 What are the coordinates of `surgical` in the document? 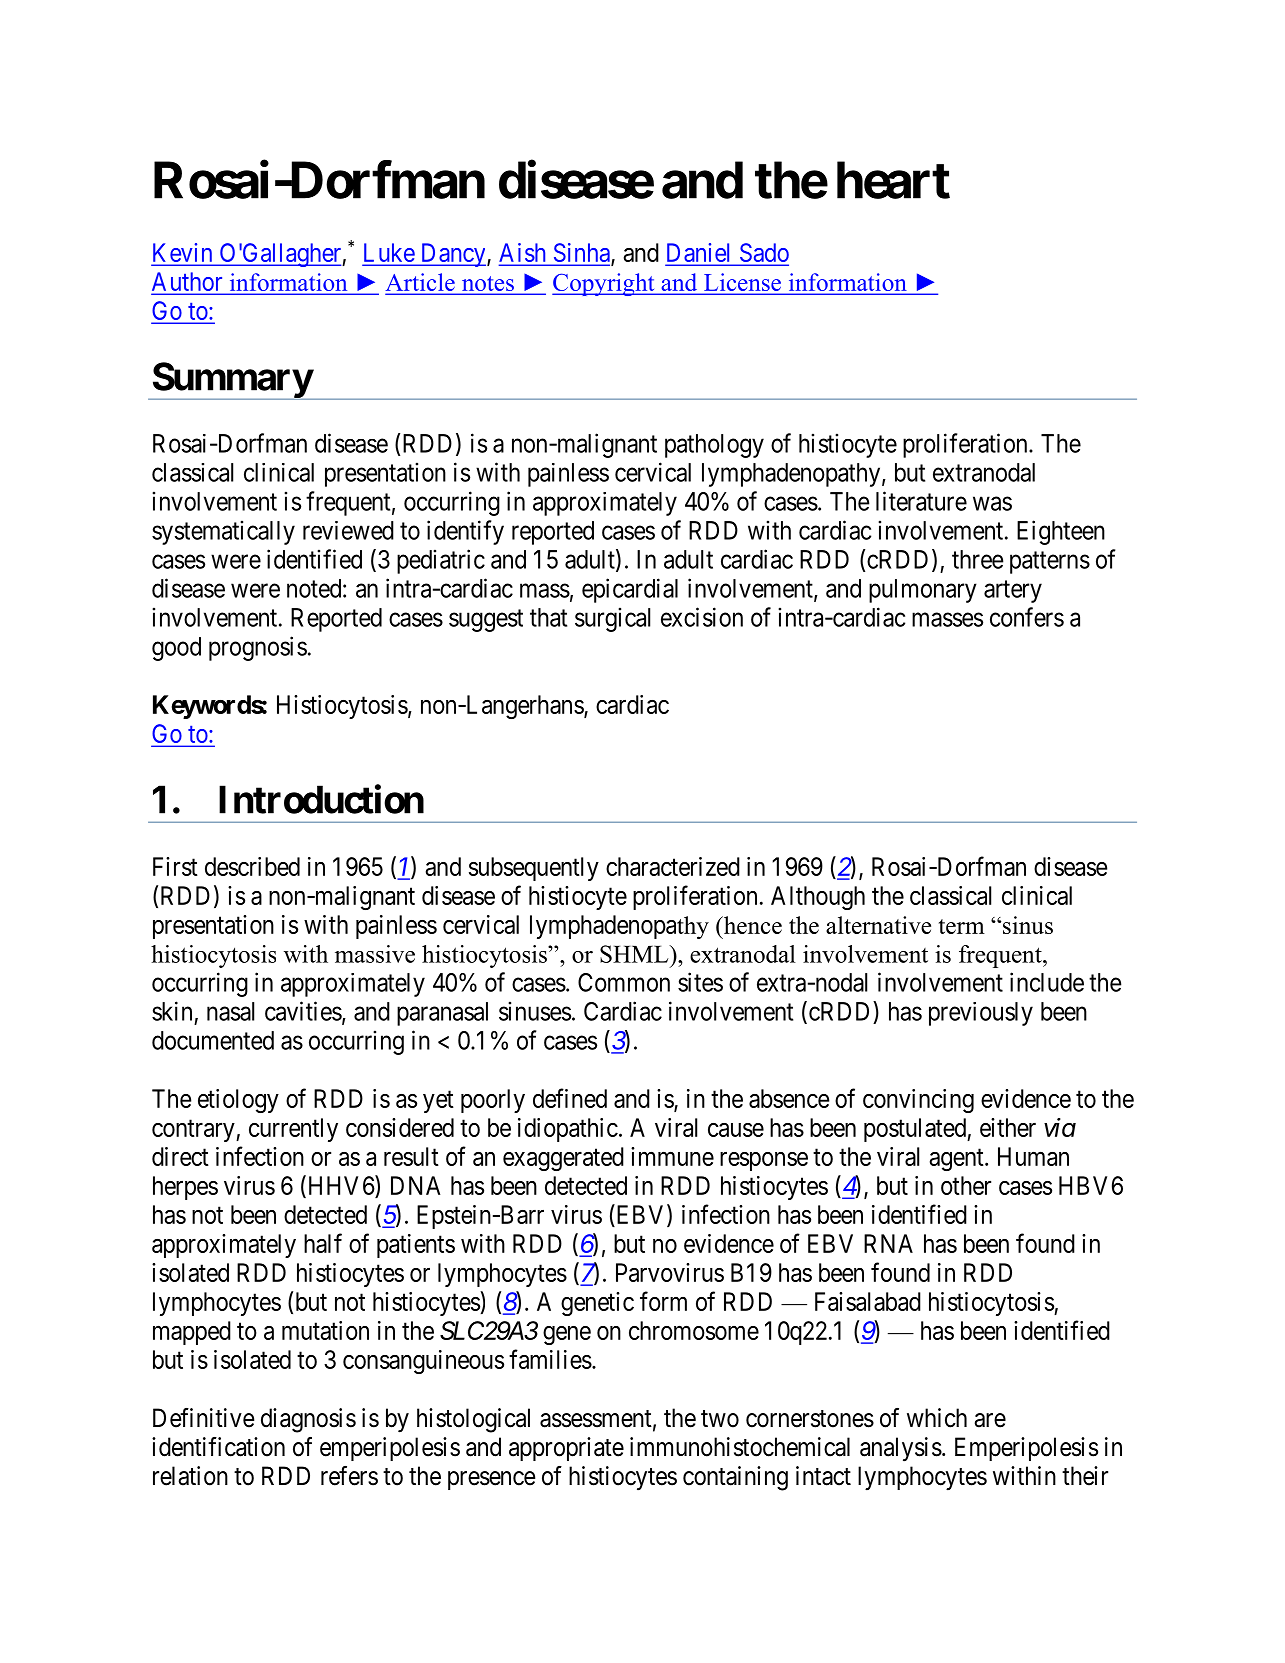 It's located at (612, 619).
